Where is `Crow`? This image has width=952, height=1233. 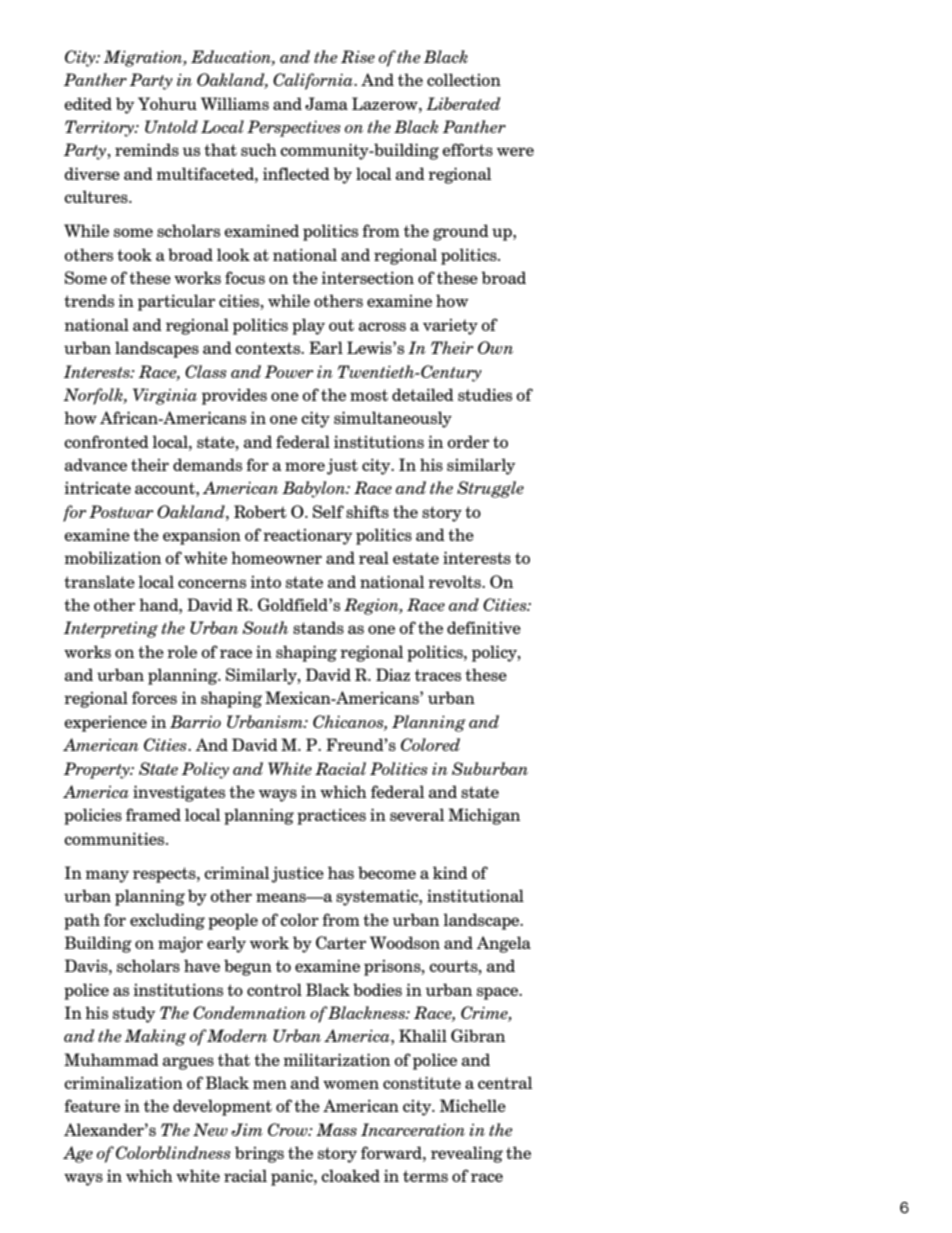 Crow is located at coordinates (289, 1129).
